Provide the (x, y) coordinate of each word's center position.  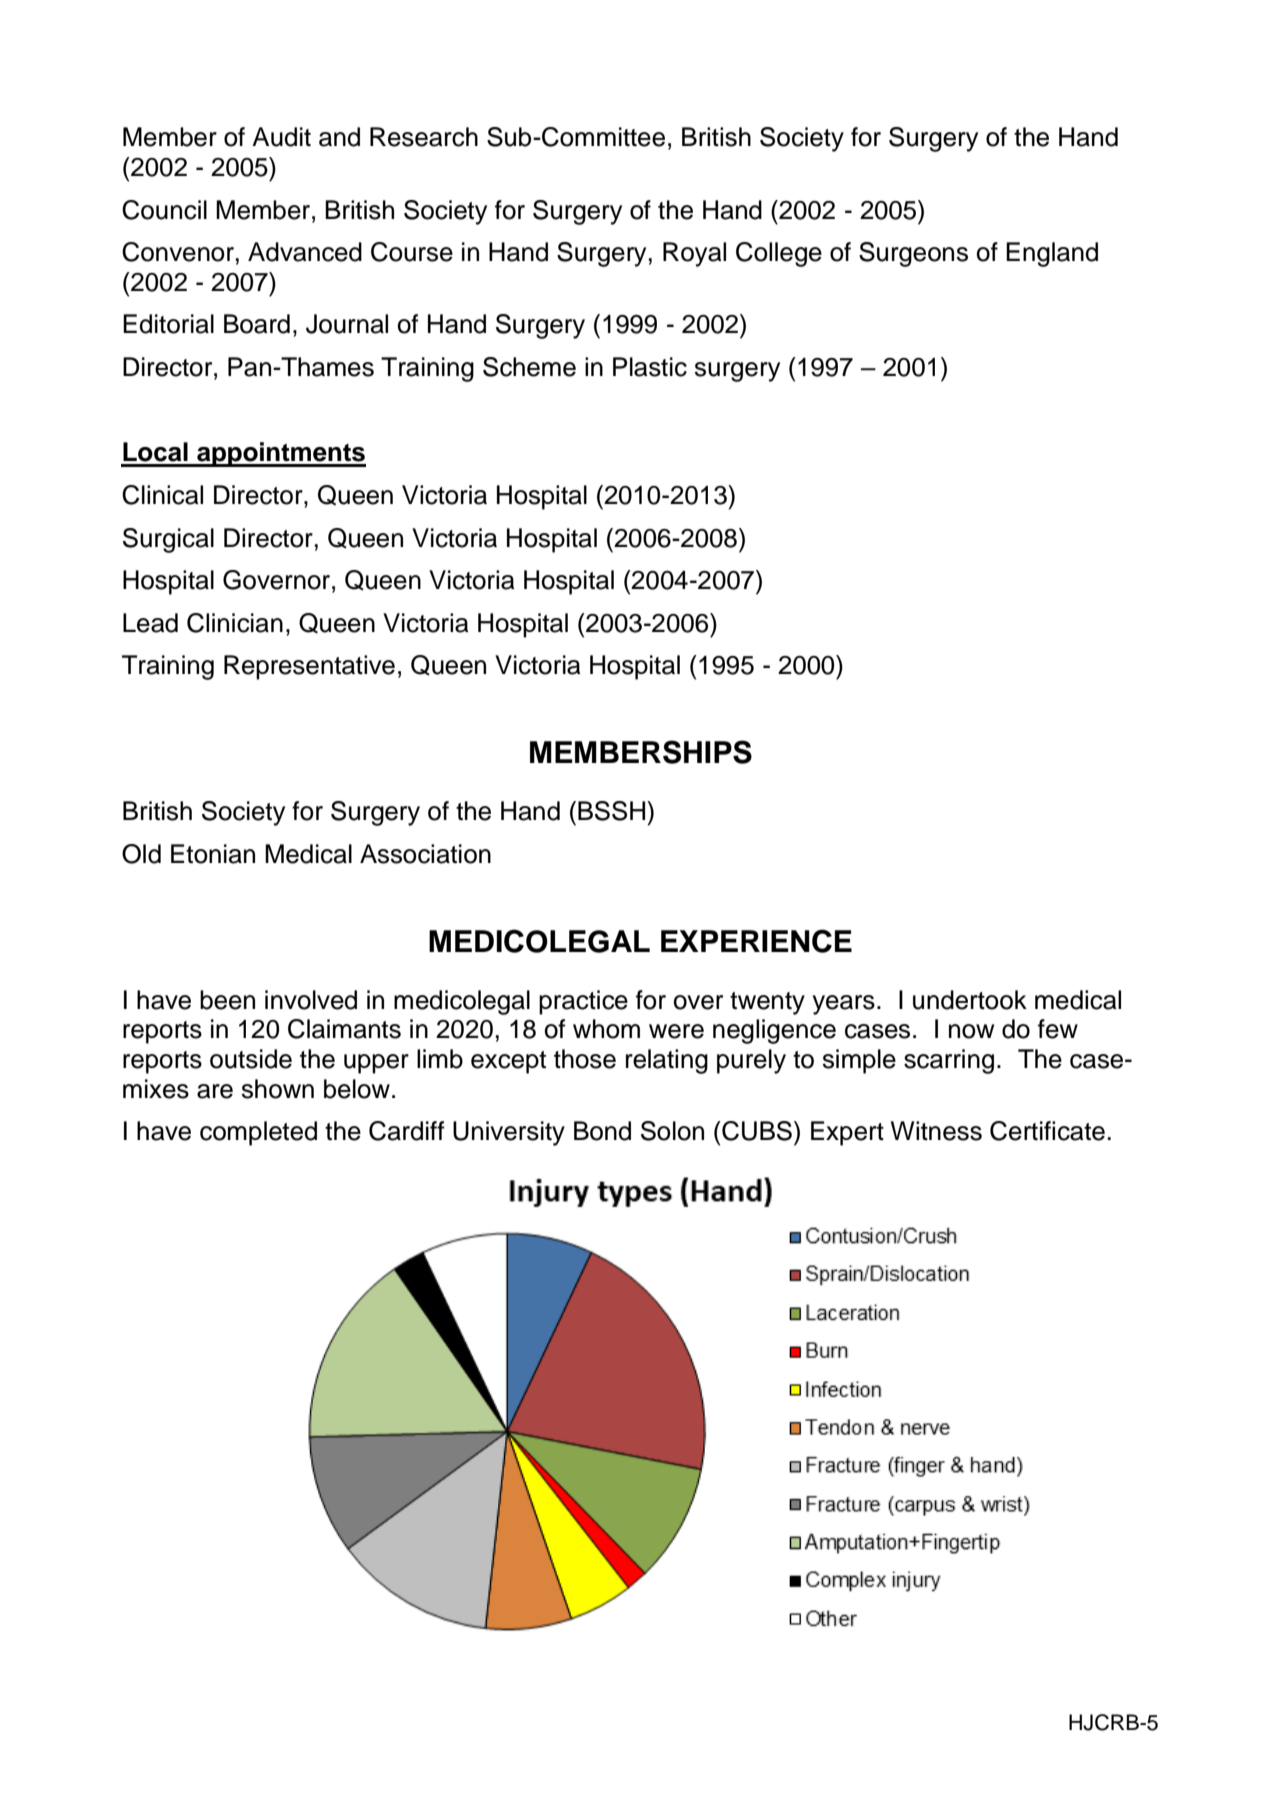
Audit (281, 137)
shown (277, 1089)
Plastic (650, 367)
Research (424, 137)
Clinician (235, 623)
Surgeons (913, 254)
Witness (936, 1131)
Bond (602, 1131)
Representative (309, 667)
